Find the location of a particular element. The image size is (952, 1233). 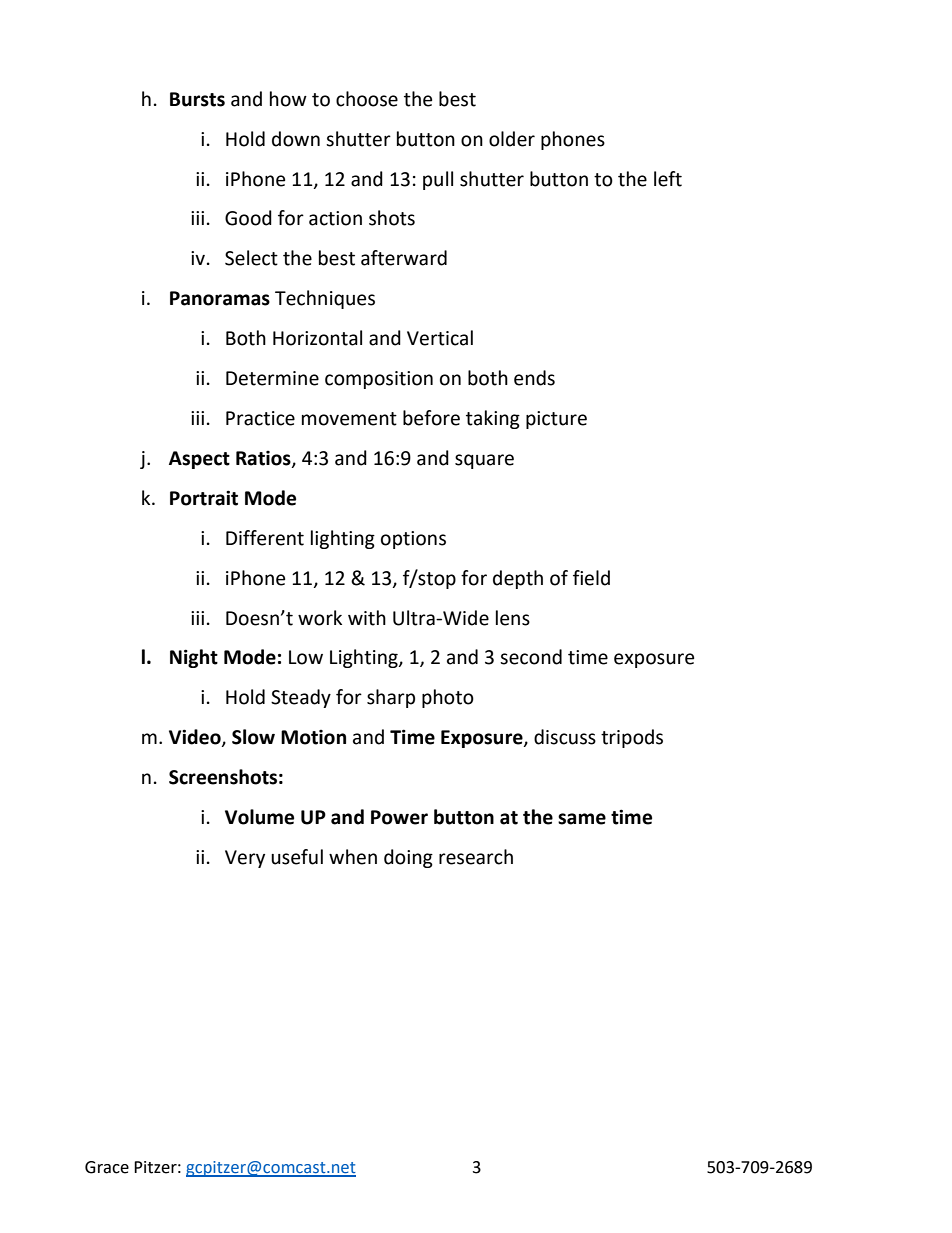

research is located at coordinates (476, 857).
